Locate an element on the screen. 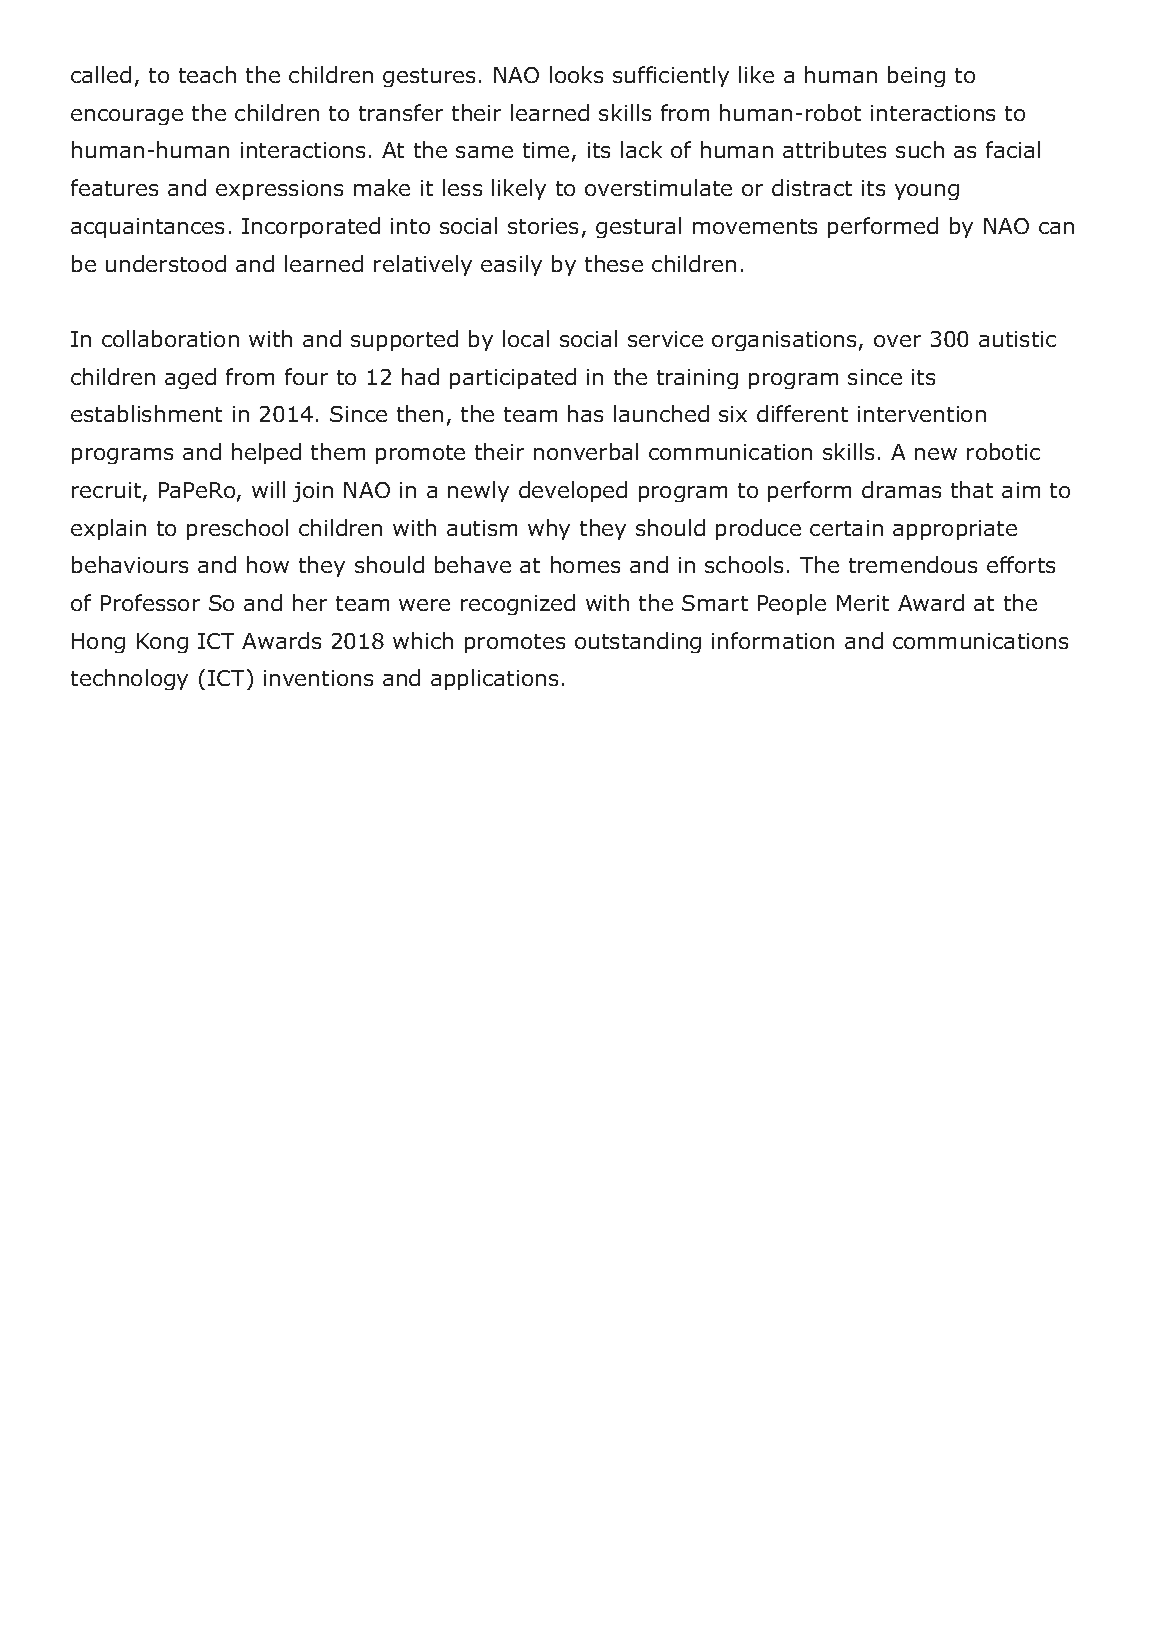  aged is located at coordinates (190, 378).
